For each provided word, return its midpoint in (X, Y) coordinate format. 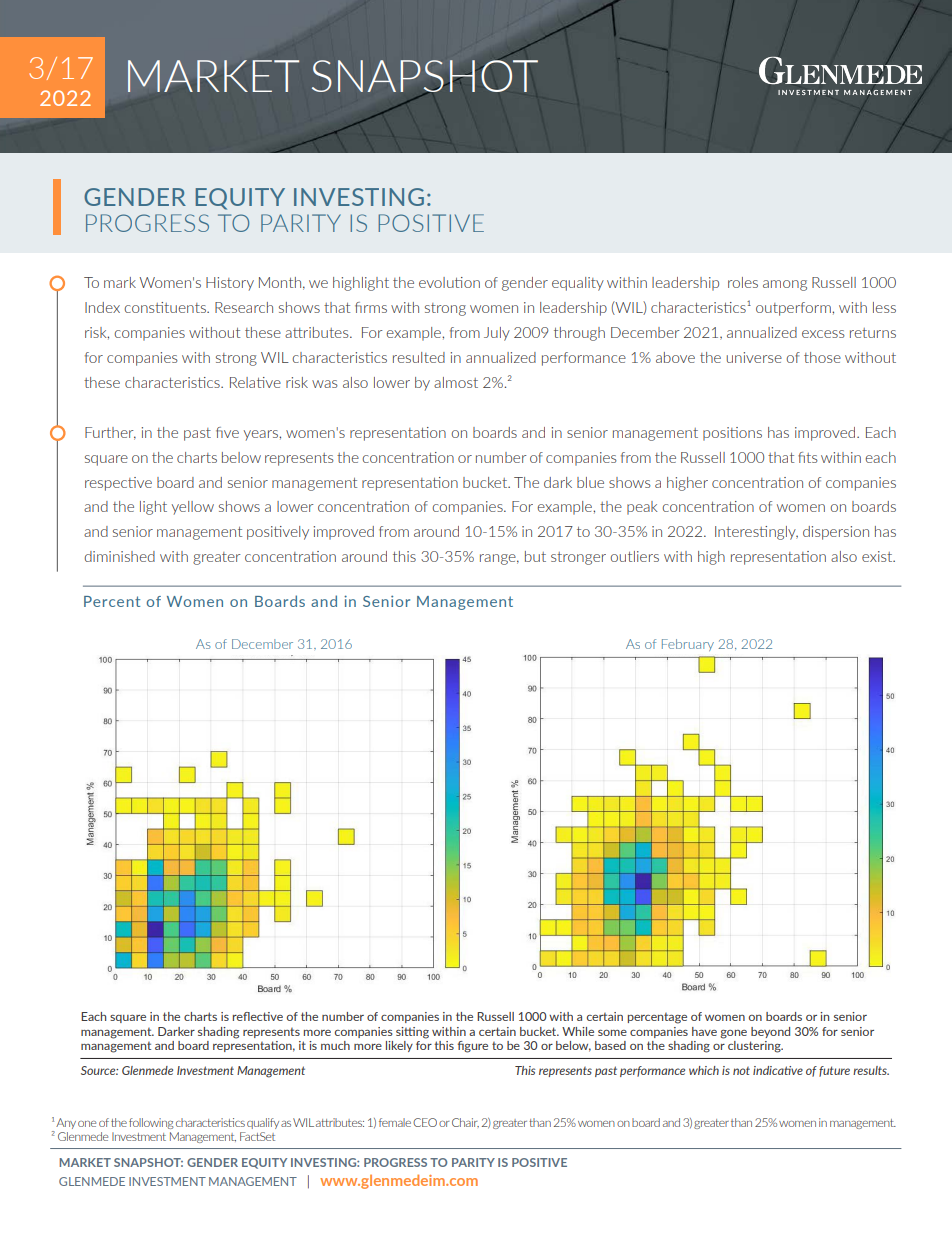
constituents (166, 307)
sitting (412, 1033)
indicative (778, 1070)
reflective (258, 1016)
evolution (449, 282)
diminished (119, 556)
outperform (794, 309)
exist (878, 556)
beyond (770, 1032)
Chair (465, 1123)
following (151, 1123)
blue (590, 482)
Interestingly (756, 533)
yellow (193, 508)
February (688, 645)
